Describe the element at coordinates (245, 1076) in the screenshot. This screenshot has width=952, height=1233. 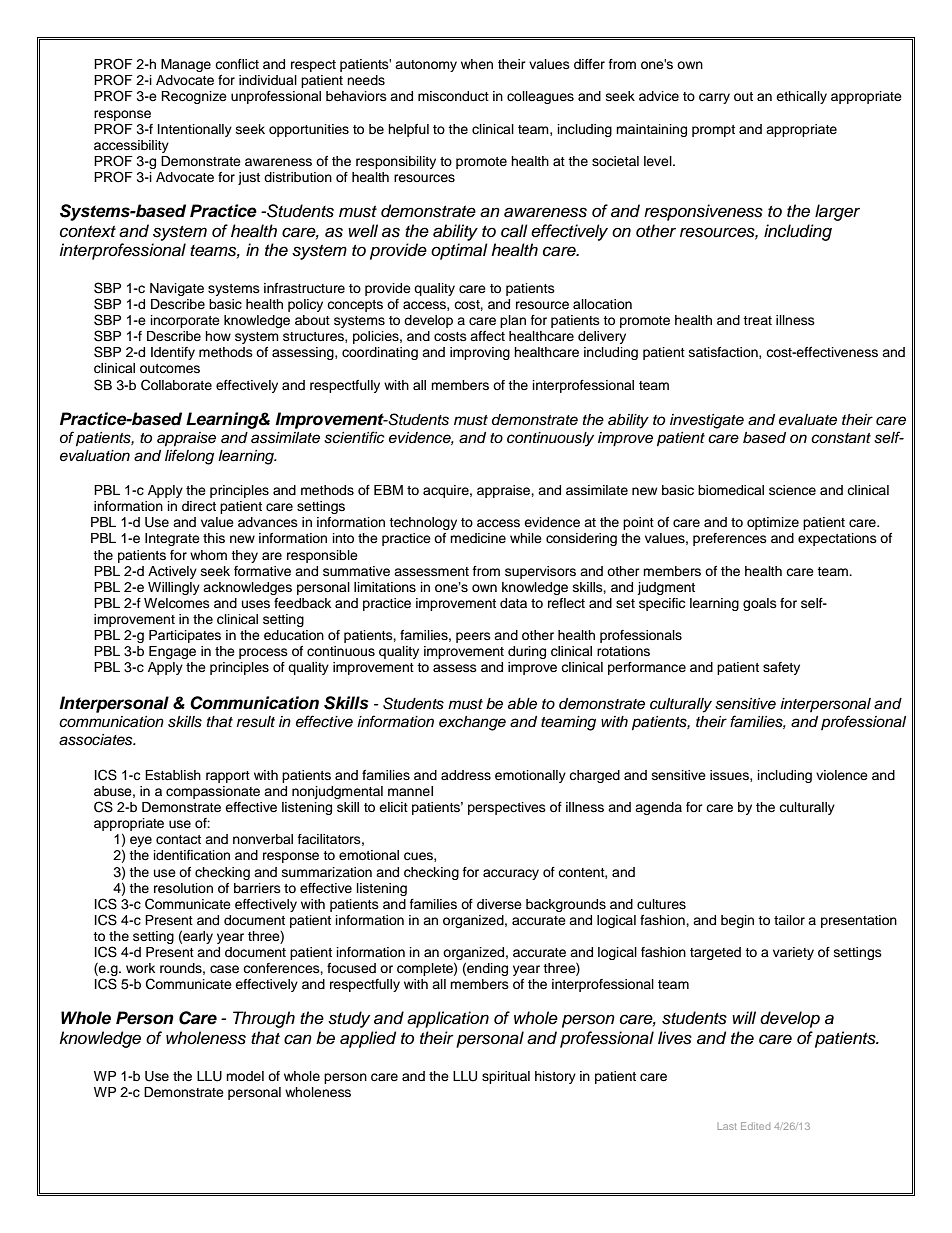
I see `model` at that location.
